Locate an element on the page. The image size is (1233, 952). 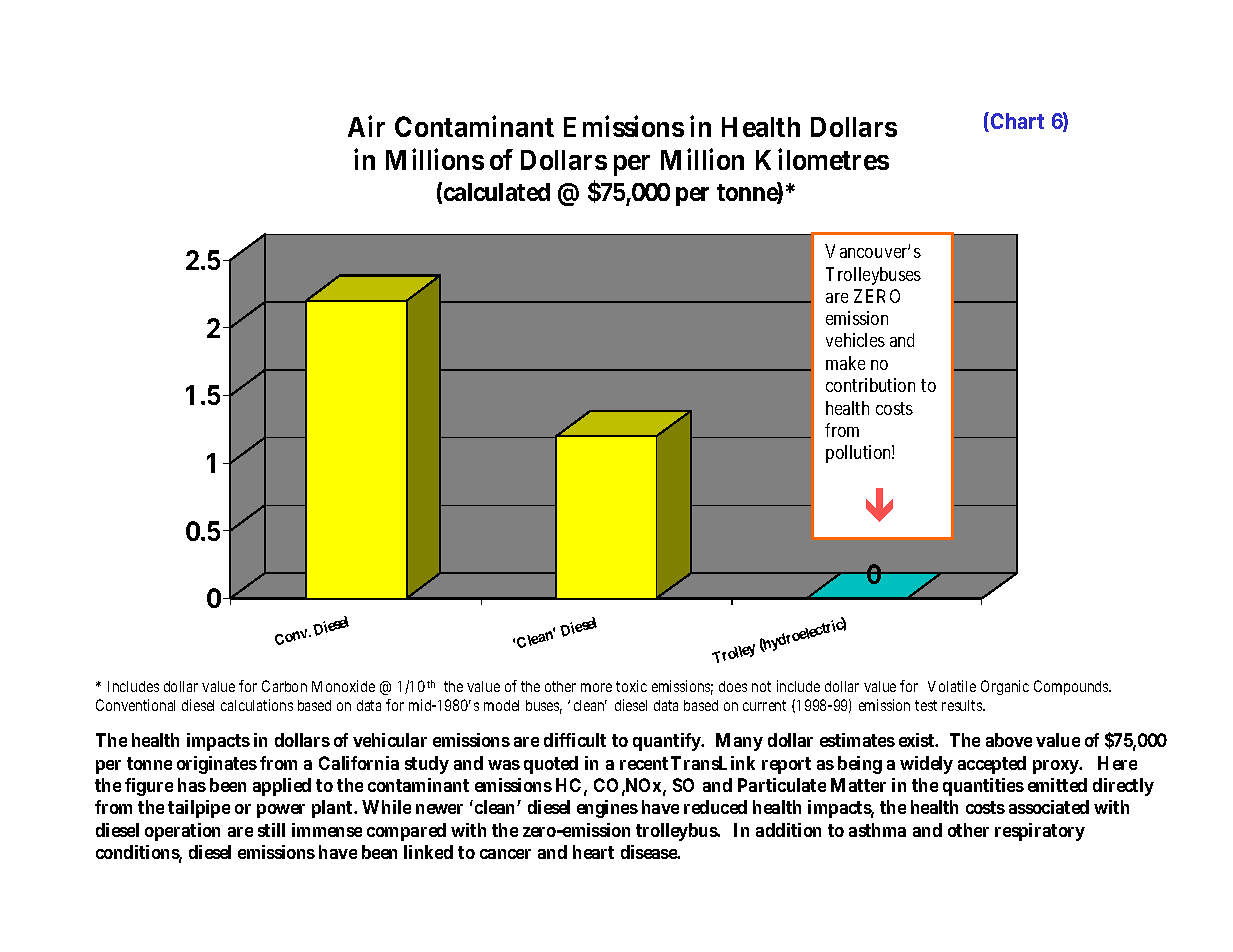
still is located at coordinates (271, 830).
